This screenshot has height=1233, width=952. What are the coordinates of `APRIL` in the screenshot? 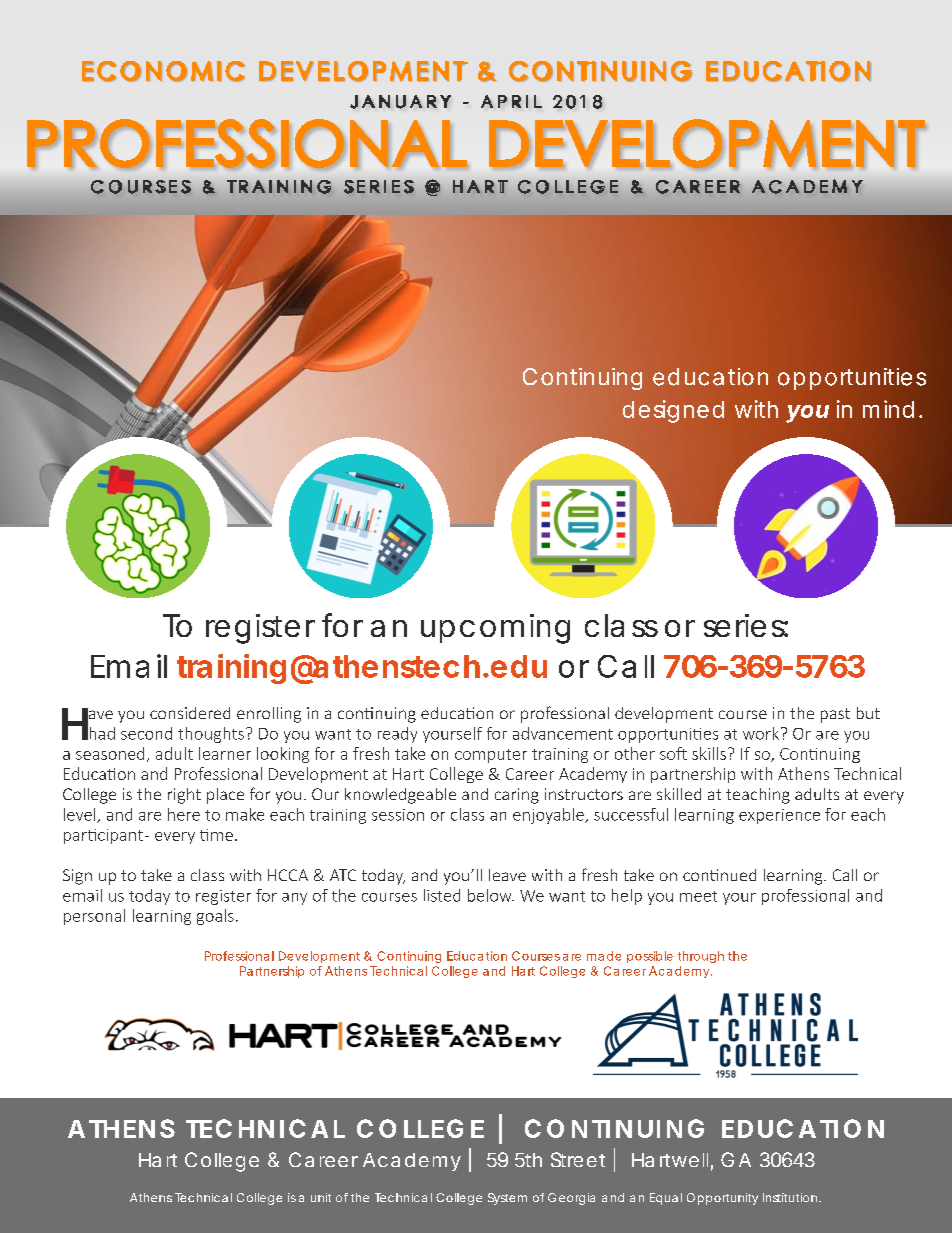 It's located at (511, 101).
